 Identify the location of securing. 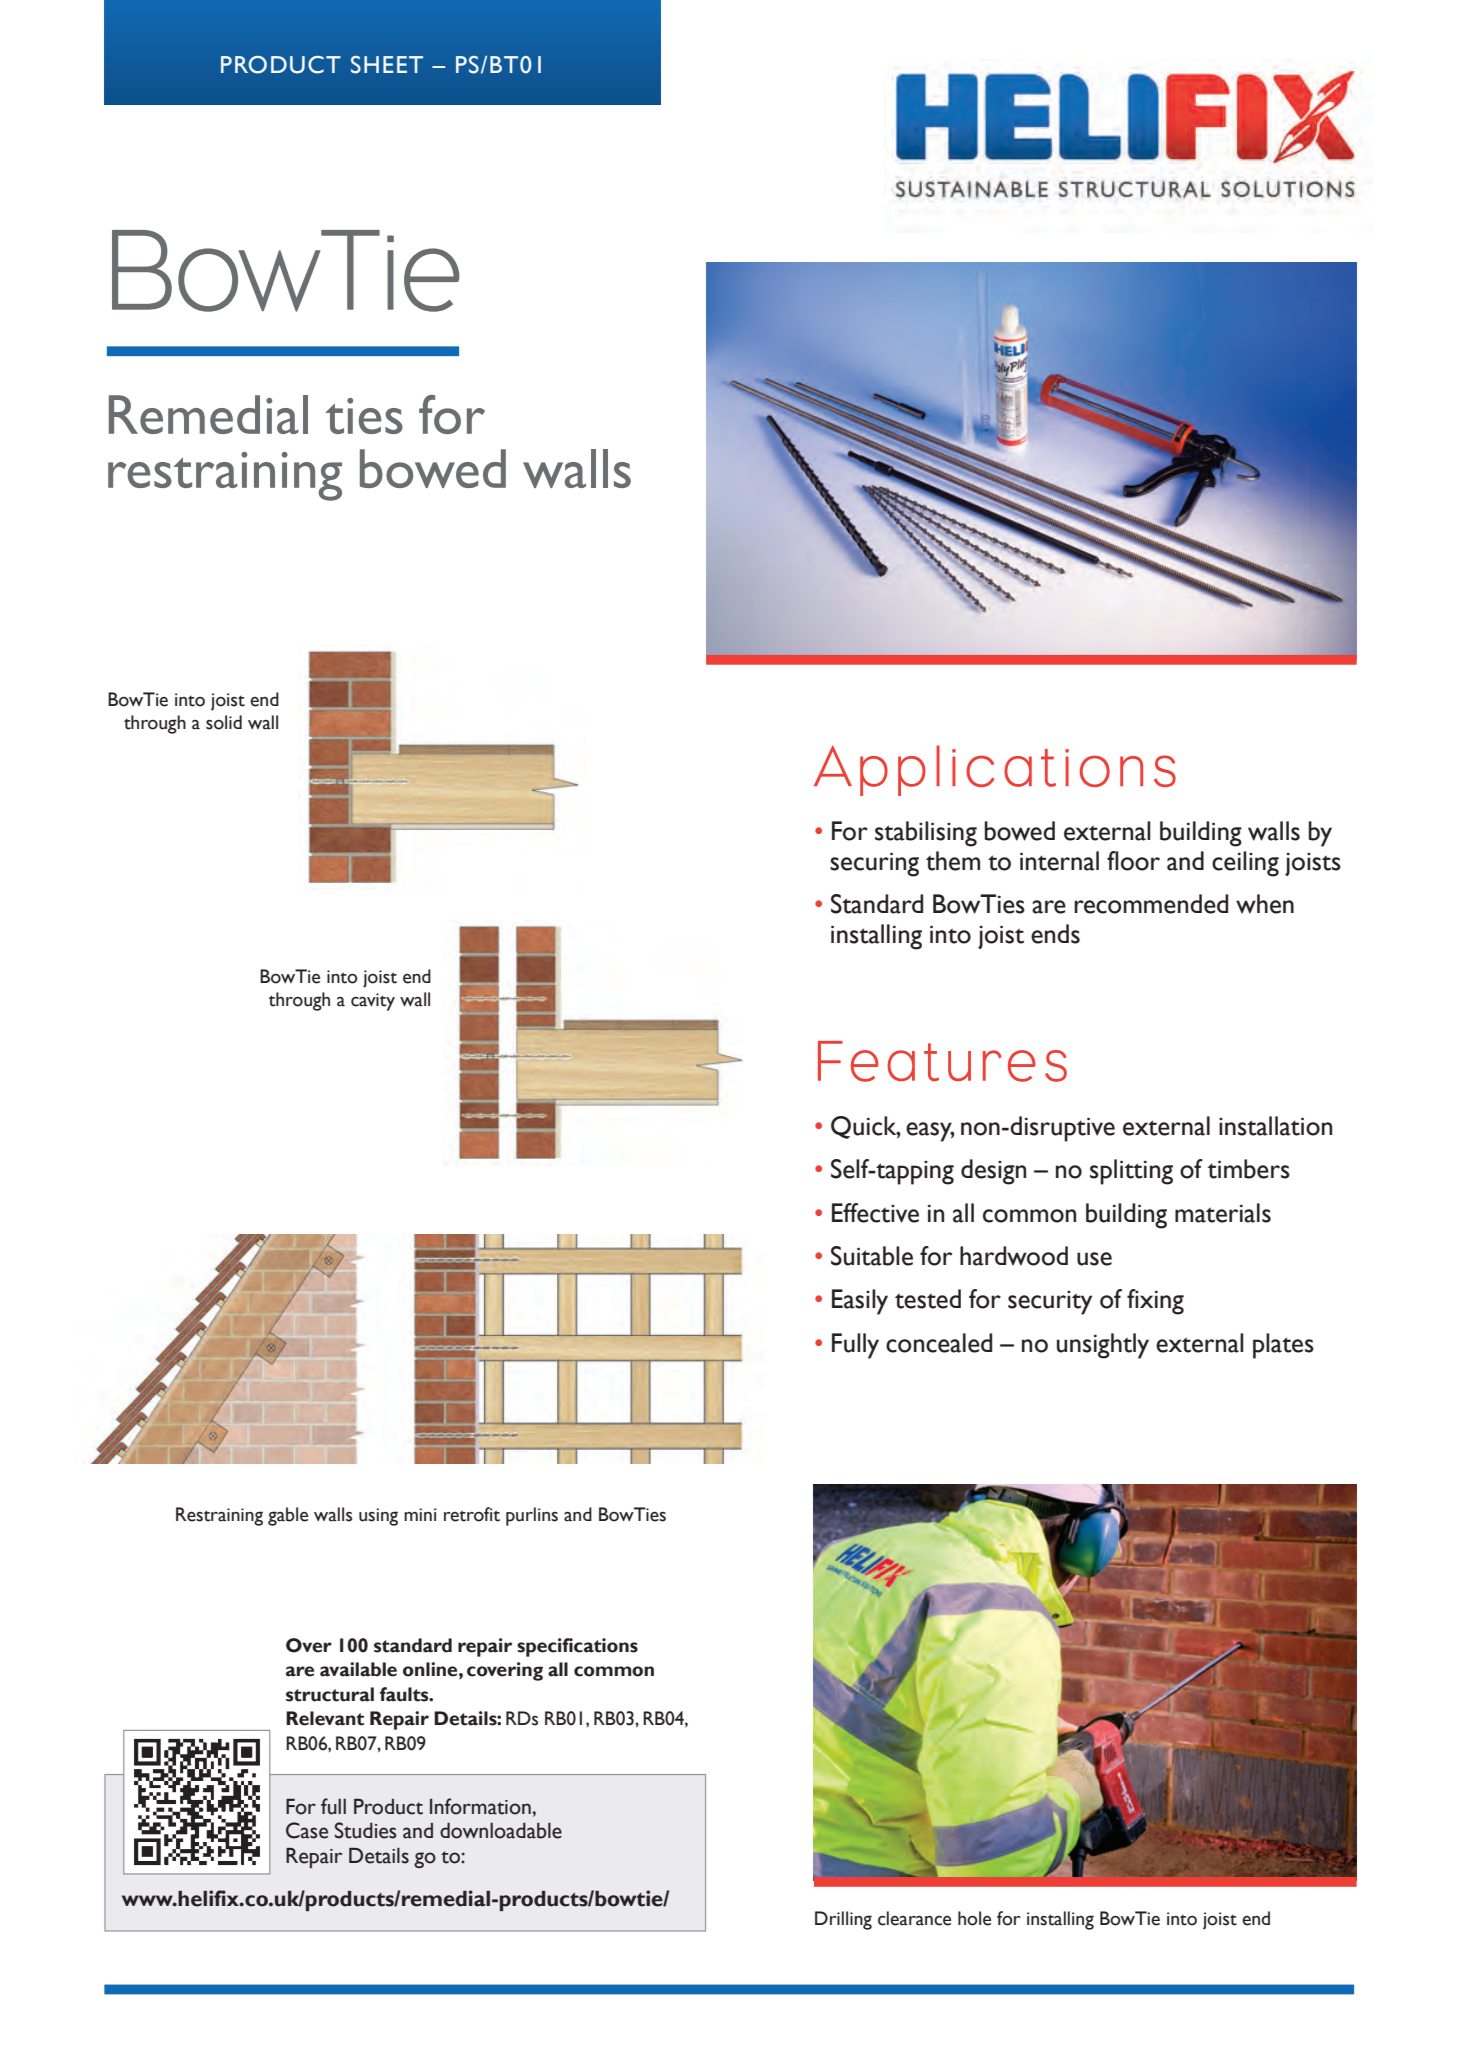
(874, 864).
